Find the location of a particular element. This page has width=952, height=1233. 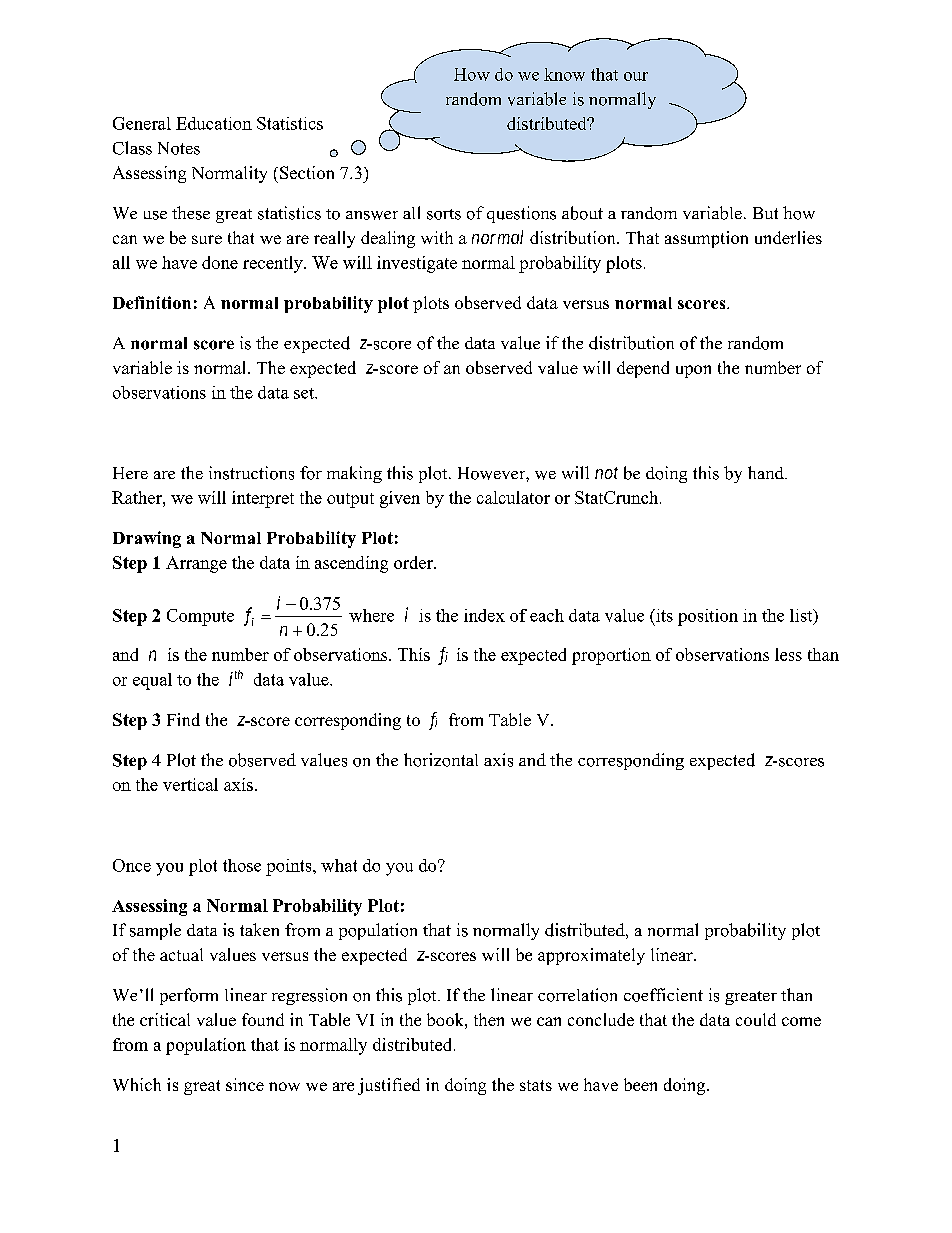

know is located at coordinates (564, 74).
